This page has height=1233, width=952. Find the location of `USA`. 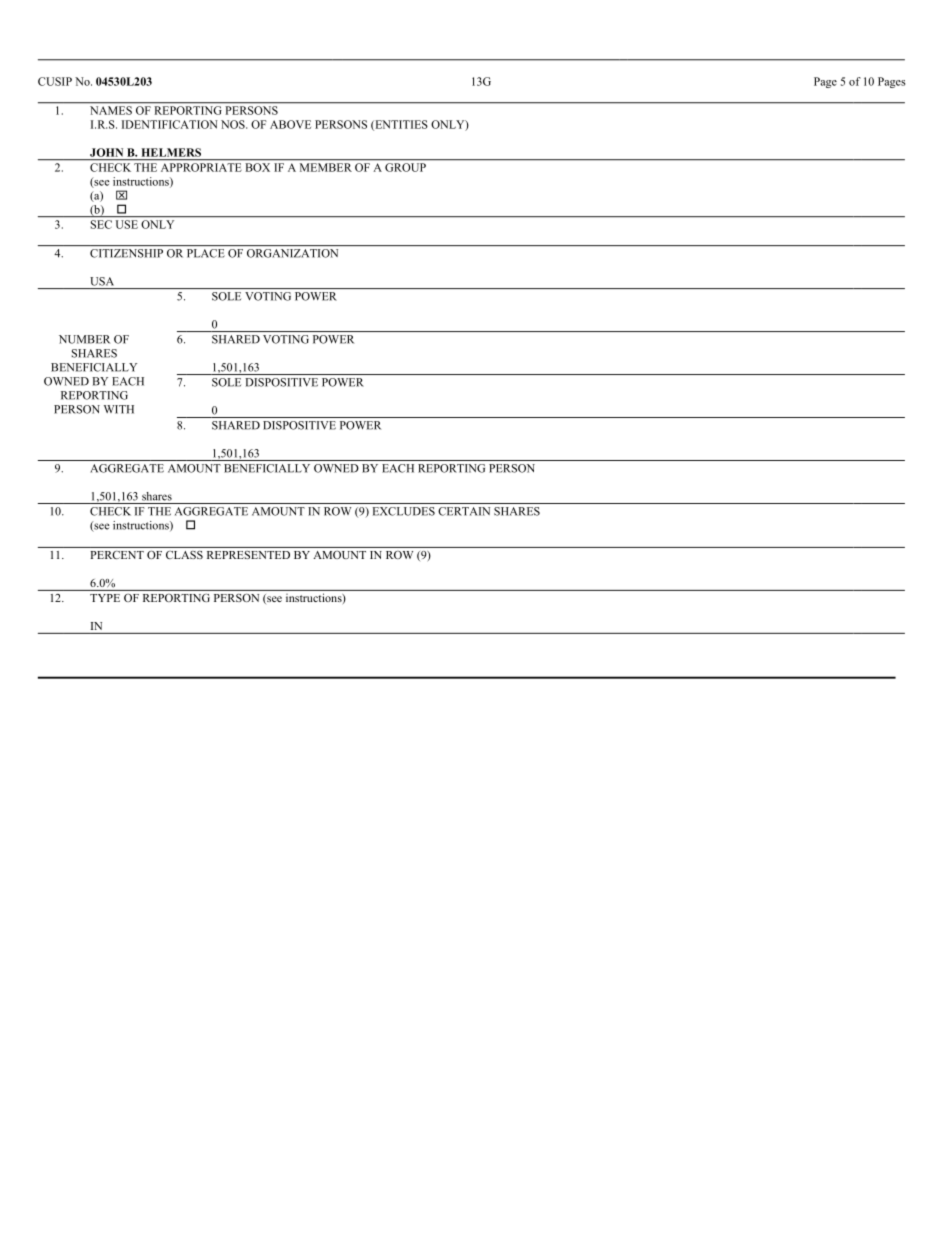

USA is located at coordinates (102, 281).
